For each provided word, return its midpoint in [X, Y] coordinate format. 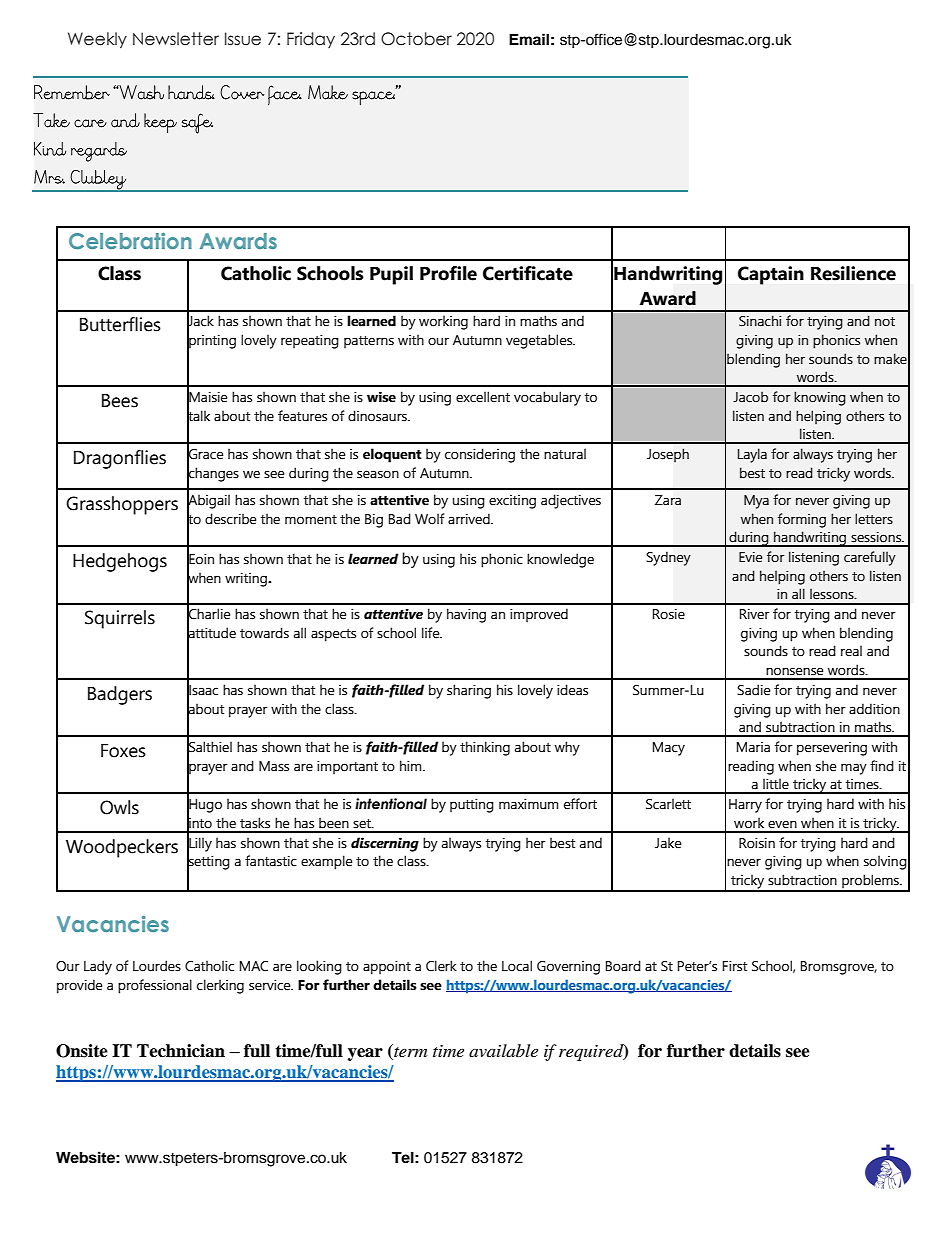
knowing [820, 398]
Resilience [853, 273]
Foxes [123, 751]
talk [198, 415]
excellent [483, 397]
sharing [469, 691]
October [416, 39]
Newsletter [176, 39]
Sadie [753, 690]
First [735, 966]
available [503, 1050]
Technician [181, 1051]
